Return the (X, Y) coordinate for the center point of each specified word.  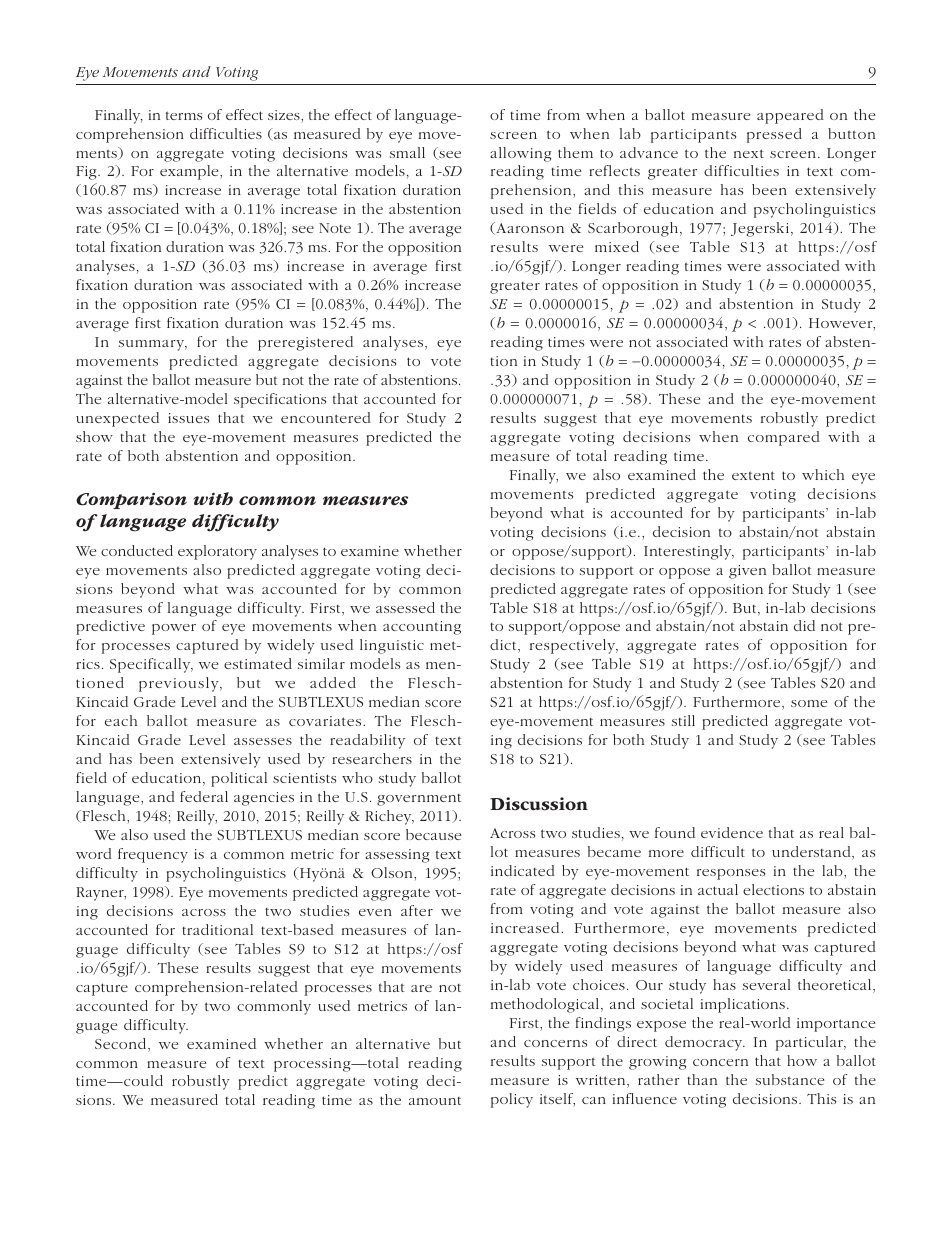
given (747, 572)
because (433, 834)
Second (122, 1045)
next (749, 153)
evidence (732, 832)
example (190, 172)
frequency (153, 855)
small (407, 152)
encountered (326, 417)
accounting (422, 628)
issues (188, 418)
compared (784, 438)
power (174, 629)
